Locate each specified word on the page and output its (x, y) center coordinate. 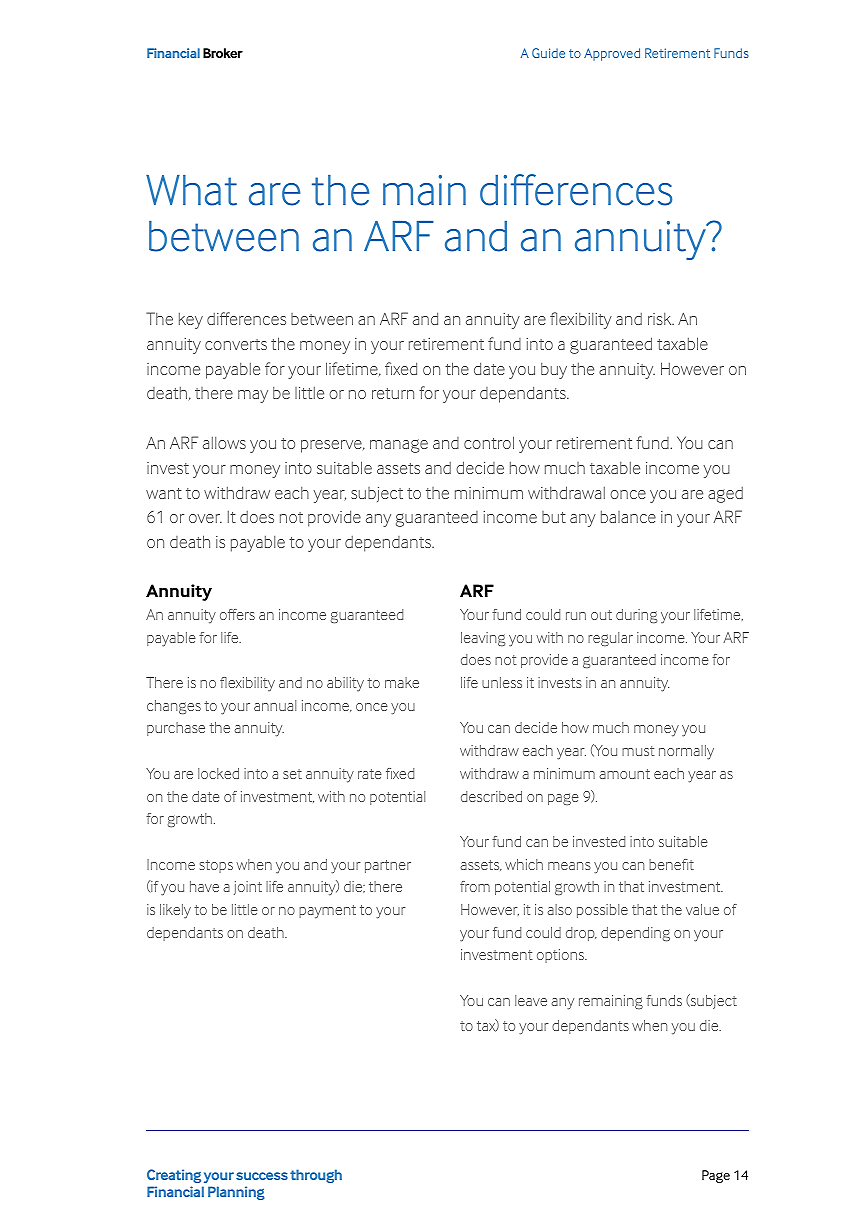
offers (237, 614)
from (475, 886)
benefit (671, 864)
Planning (236, 1193)
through (316, 1176)
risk (661, 319)
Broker (223, 53)
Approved (612, 54)
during (636, 616)
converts (236, 344)
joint (248, 888)
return (393, 393)
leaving (483, 639)
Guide (548, 53)
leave (531, 1000)
